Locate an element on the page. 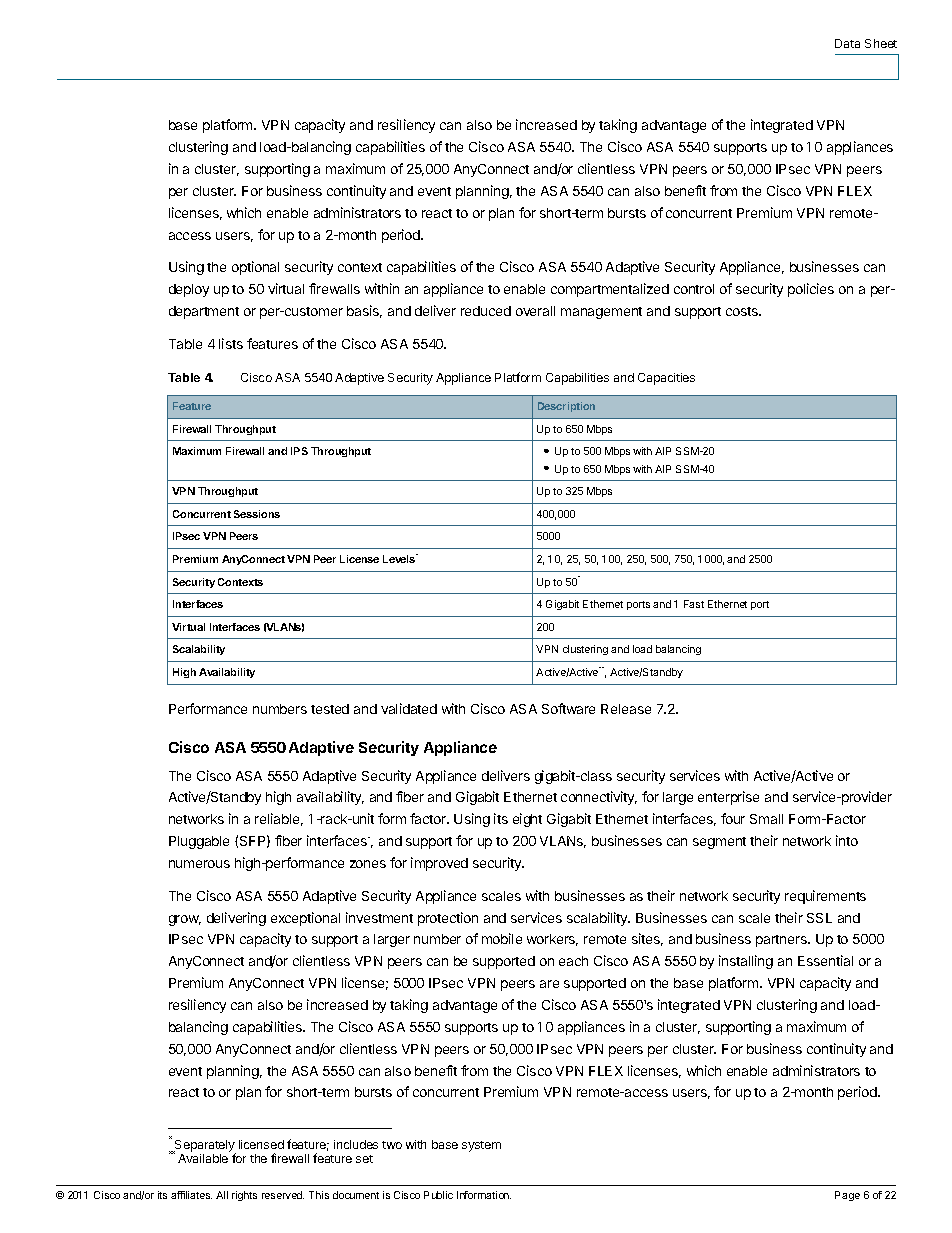 Image resolution: width=952 pixels, height=1233 pixels. Fast is located at coordinates (694, 604).
